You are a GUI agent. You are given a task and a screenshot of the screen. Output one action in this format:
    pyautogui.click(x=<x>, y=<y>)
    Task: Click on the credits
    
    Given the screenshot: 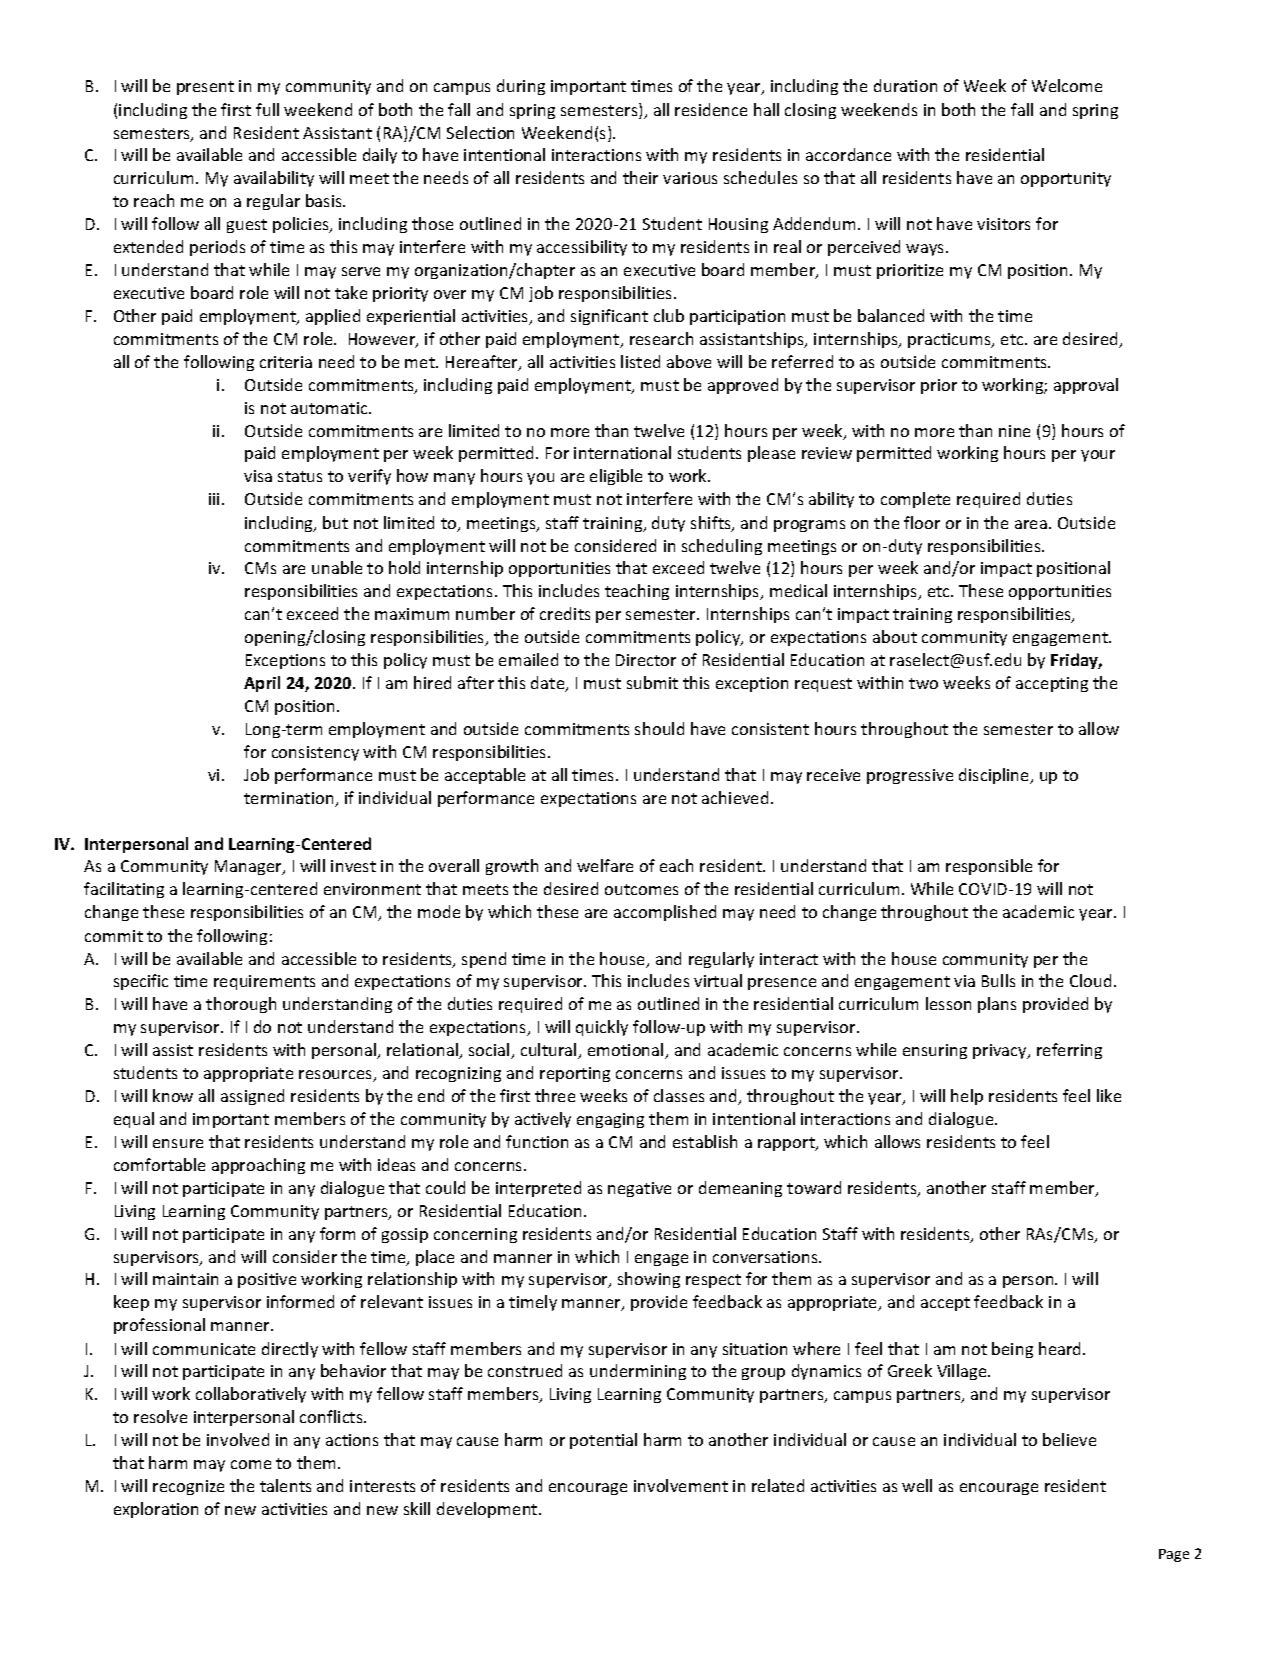 What is the action you would take?
    pyautogui.click(x=565, y=613)
